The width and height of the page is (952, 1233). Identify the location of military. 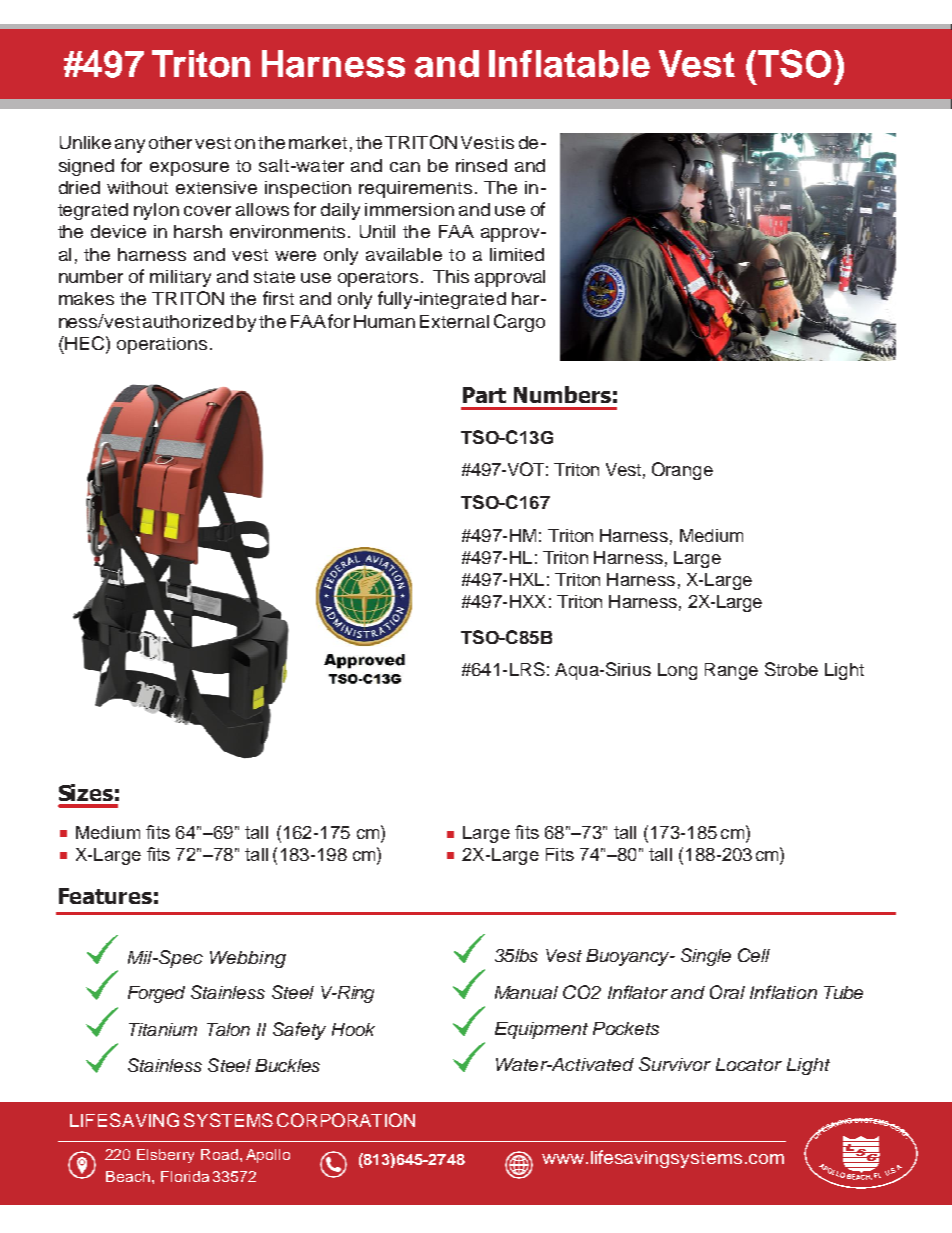
(180, 278).
